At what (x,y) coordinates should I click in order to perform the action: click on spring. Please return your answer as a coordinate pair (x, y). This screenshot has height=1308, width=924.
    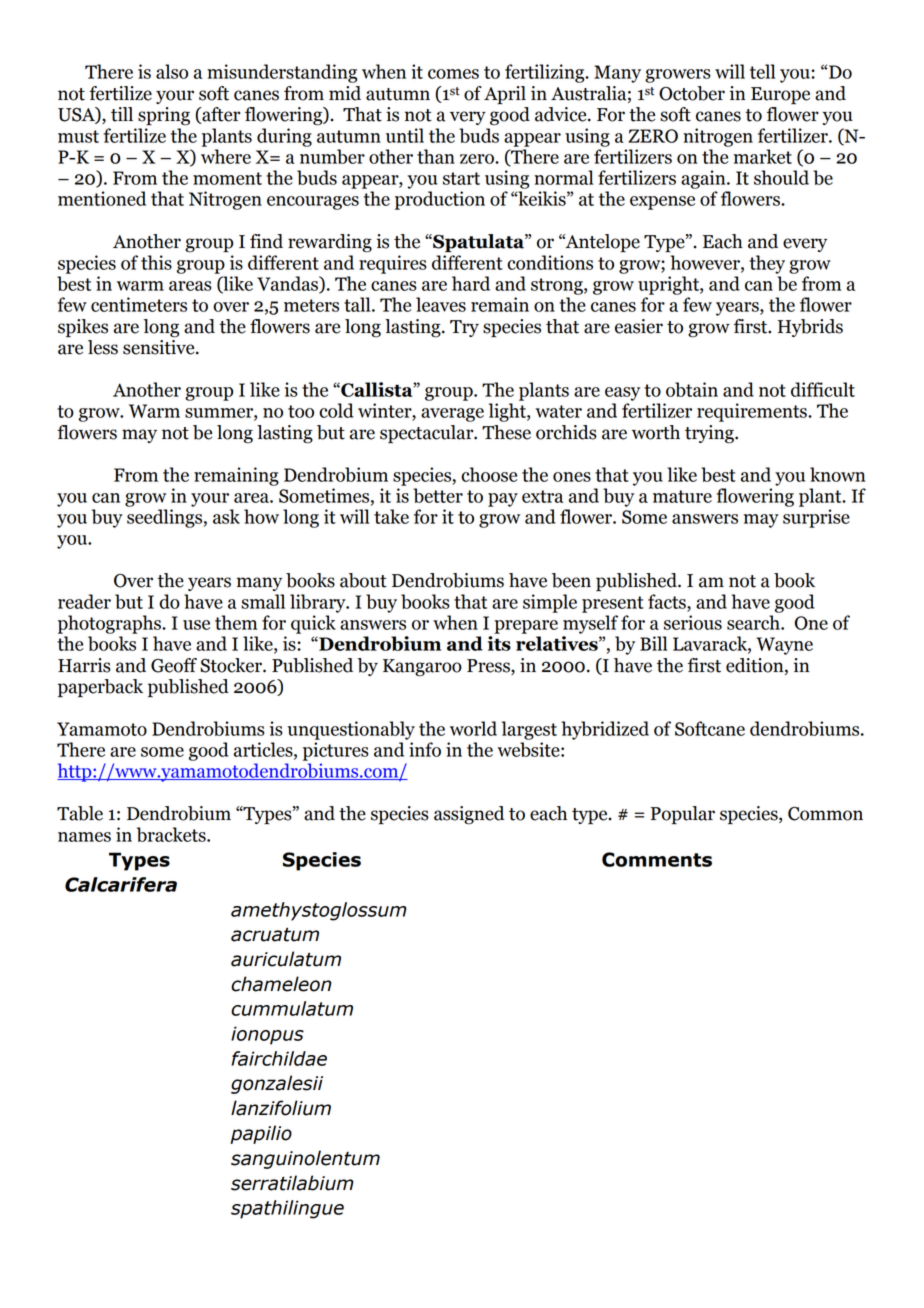
    Looking at the image, I should click on (164, 116).
